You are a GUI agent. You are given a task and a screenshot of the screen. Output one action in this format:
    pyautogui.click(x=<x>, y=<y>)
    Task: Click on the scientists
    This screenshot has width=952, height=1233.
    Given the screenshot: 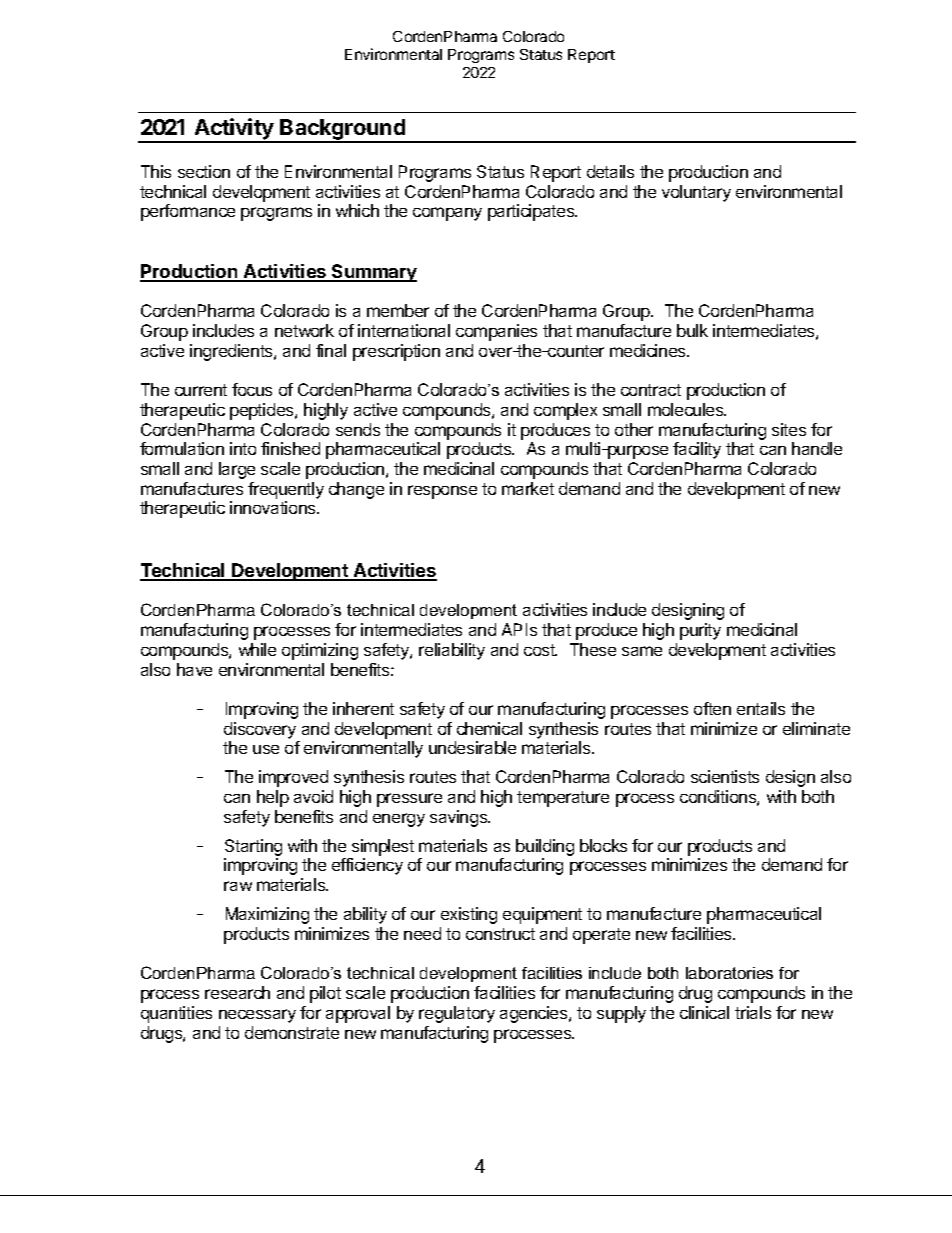 What is the action you would take?
    pyautogui.click(x=725, y=776)
